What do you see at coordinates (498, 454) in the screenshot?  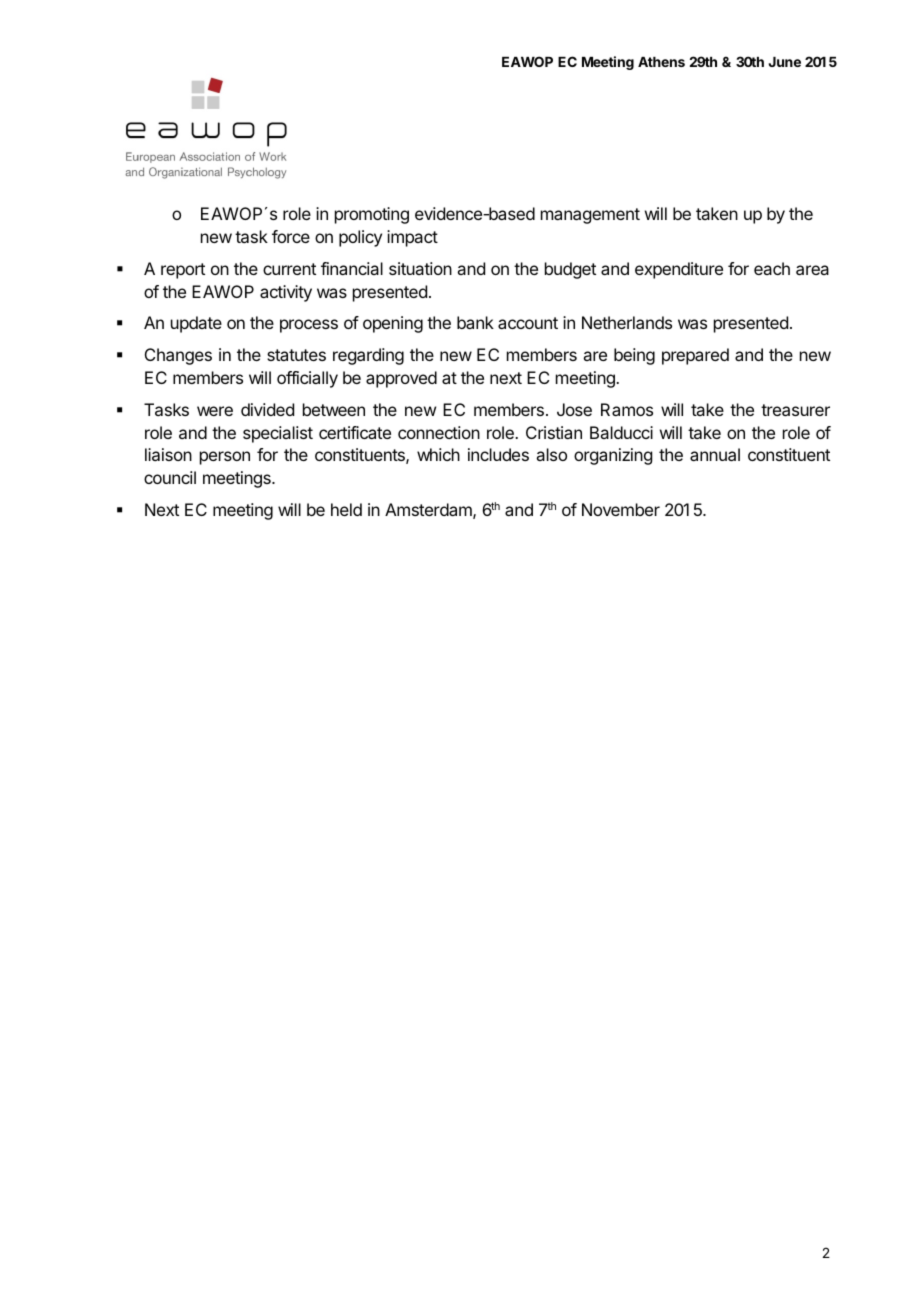 I see `includes` at bounding box center [498, 454].
